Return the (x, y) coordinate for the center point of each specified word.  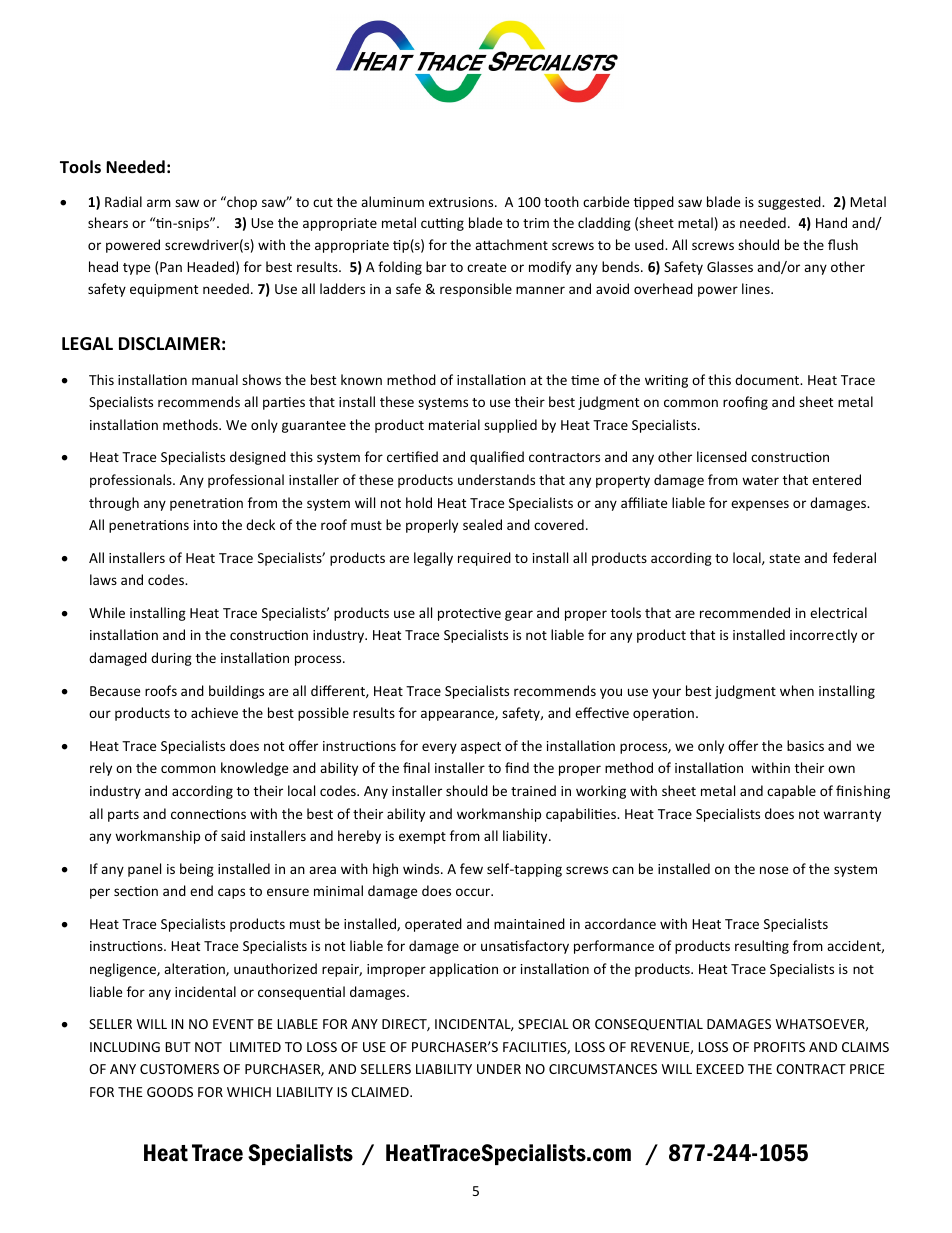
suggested (790, 203)
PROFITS (779, 1047)
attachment (511, 244)
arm (159, 203)
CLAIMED (381, 1092)
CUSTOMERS (179, 1069)
